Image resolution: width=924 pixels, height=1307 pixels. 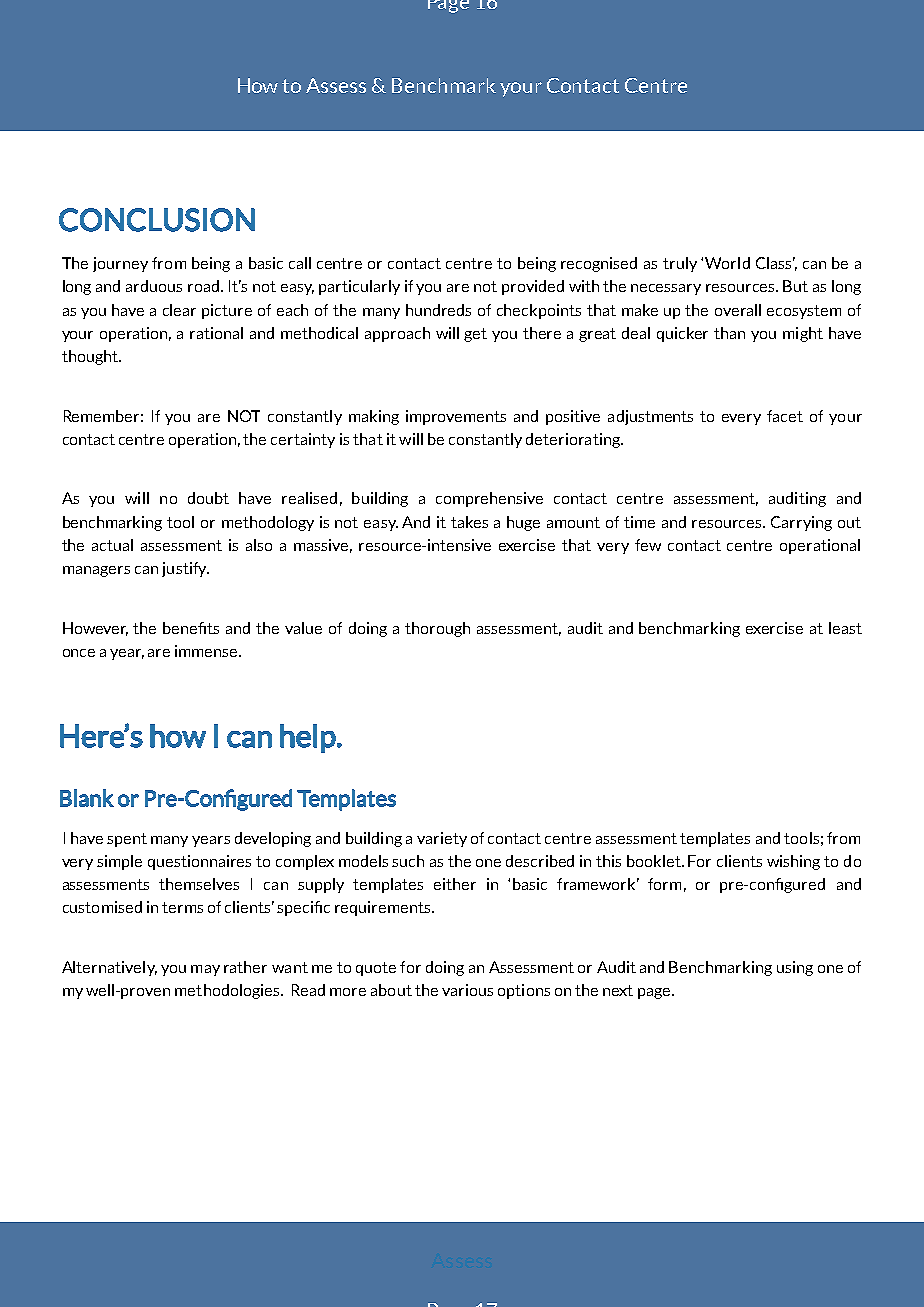 I want to click on thought, so click(x=91, y=357).
